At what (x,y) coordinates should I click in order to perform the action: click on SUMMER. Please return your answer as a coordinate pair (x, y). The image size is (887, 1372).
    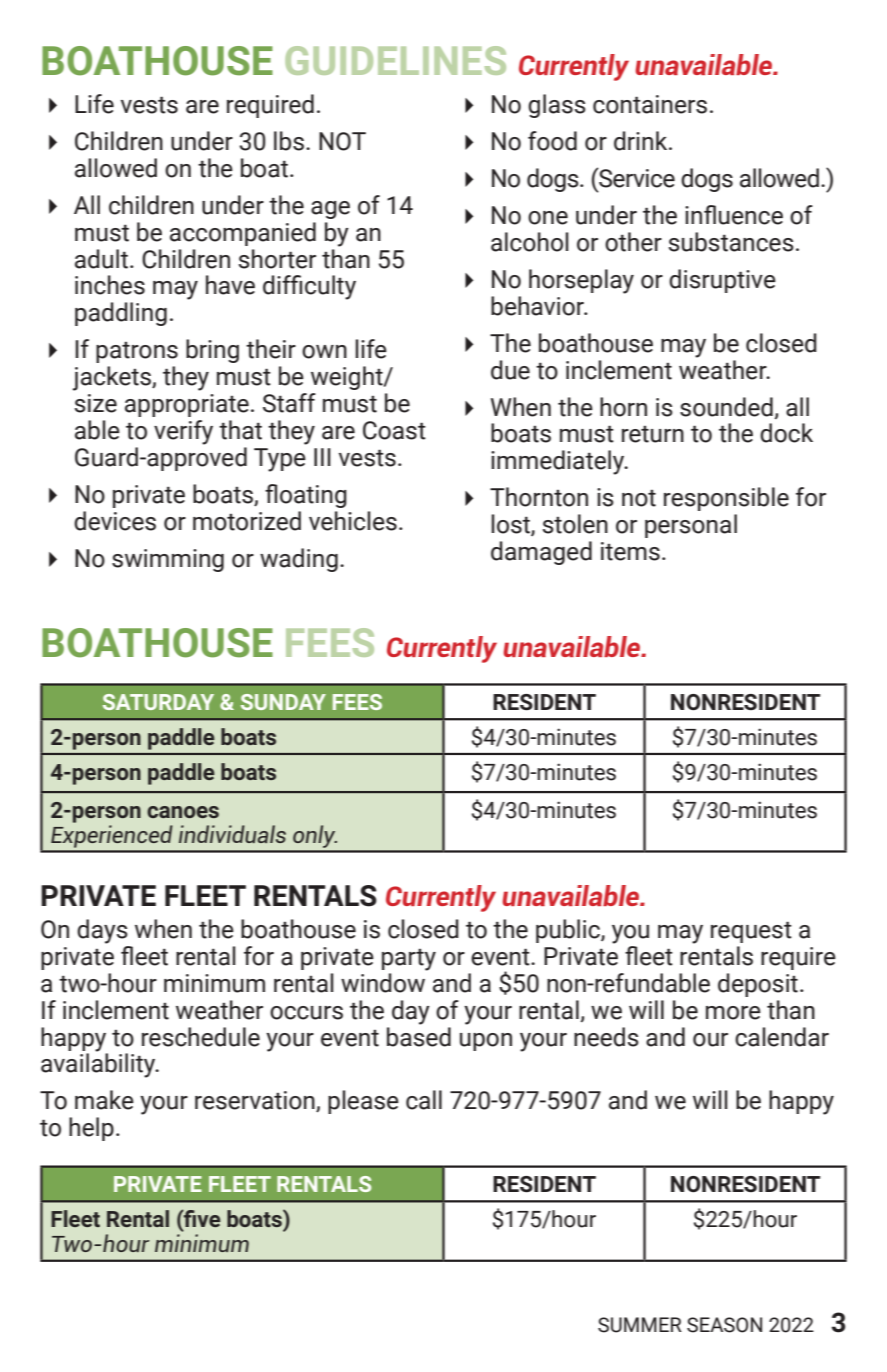
    Looking at the image, I should click on (640, 1325).
